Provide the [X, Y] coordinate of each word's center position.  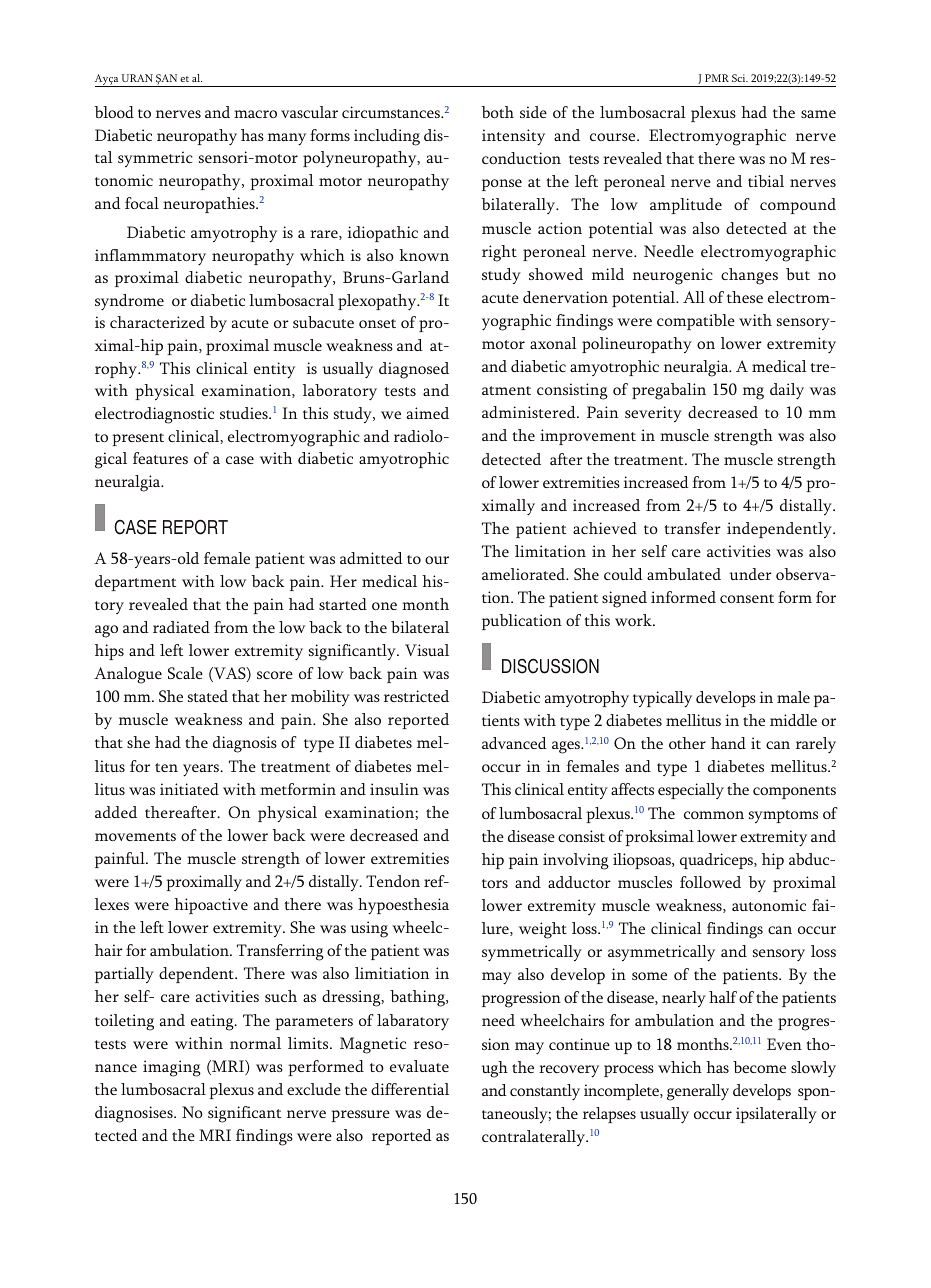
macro [255, 114]
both [498, 112]
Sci [740, 78]
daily [787, 391]
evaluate [419, 1066]
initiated [189, 789]
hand [728, 743]
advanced [514, 743]
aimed [428, 413]
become [759, 1067]
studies [245, 413]
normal [255, 1043]
